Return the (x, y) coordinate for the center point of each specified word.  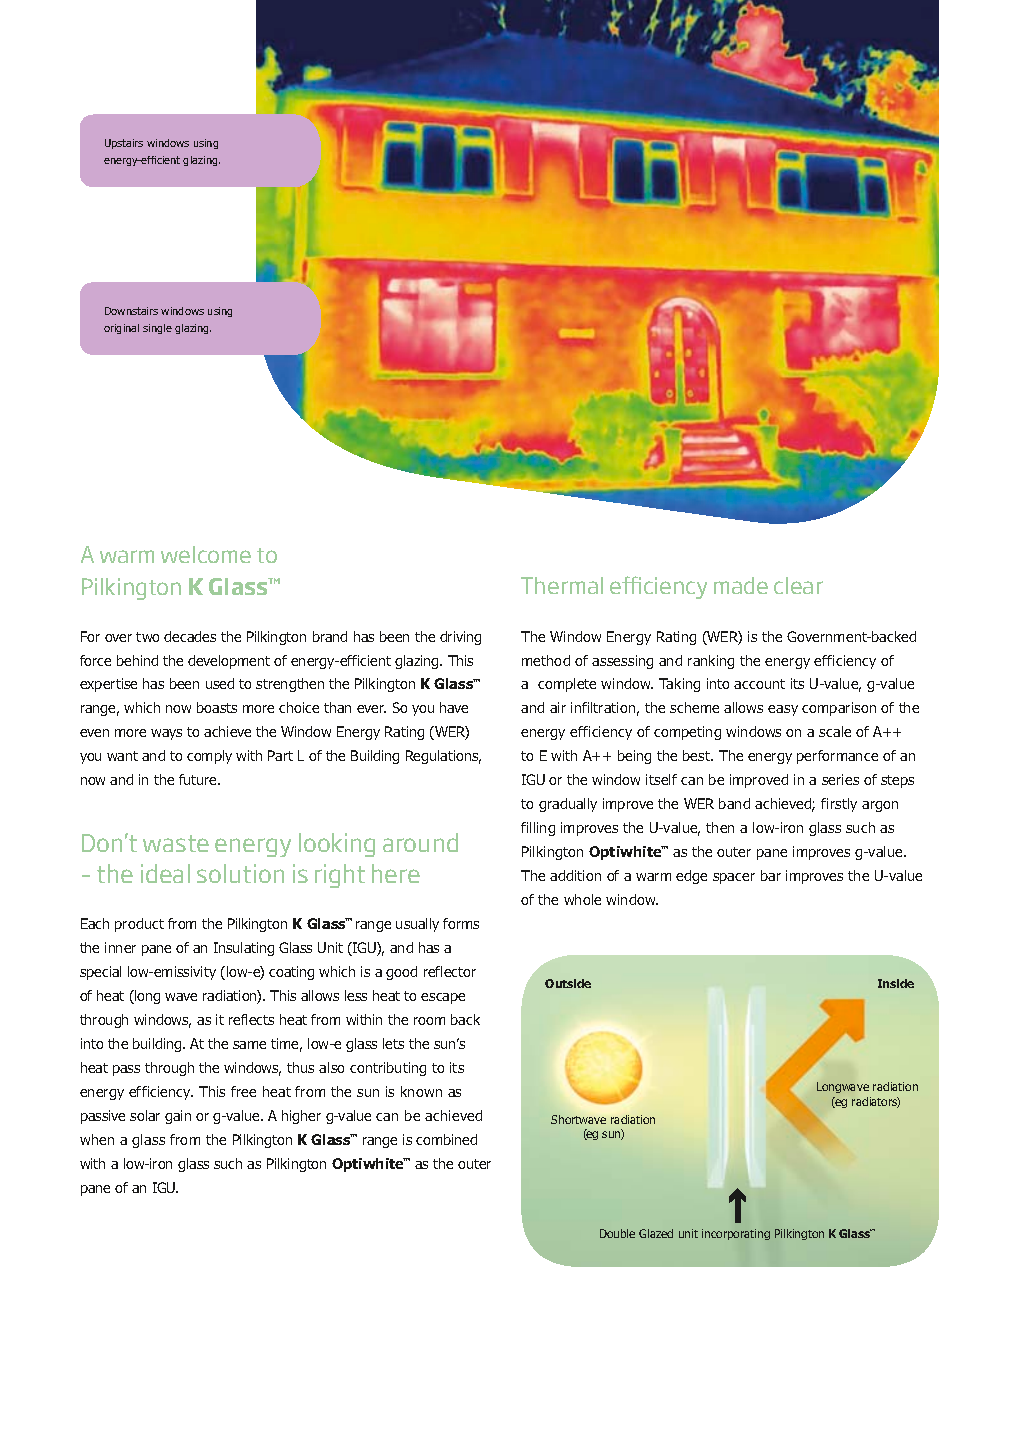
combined (446, 1139)
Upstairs (124, 144)
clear (798, 585)
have (454, 707)
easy (783, 710)
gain (178, 1117)
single (157, 329)
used (220, 683)
